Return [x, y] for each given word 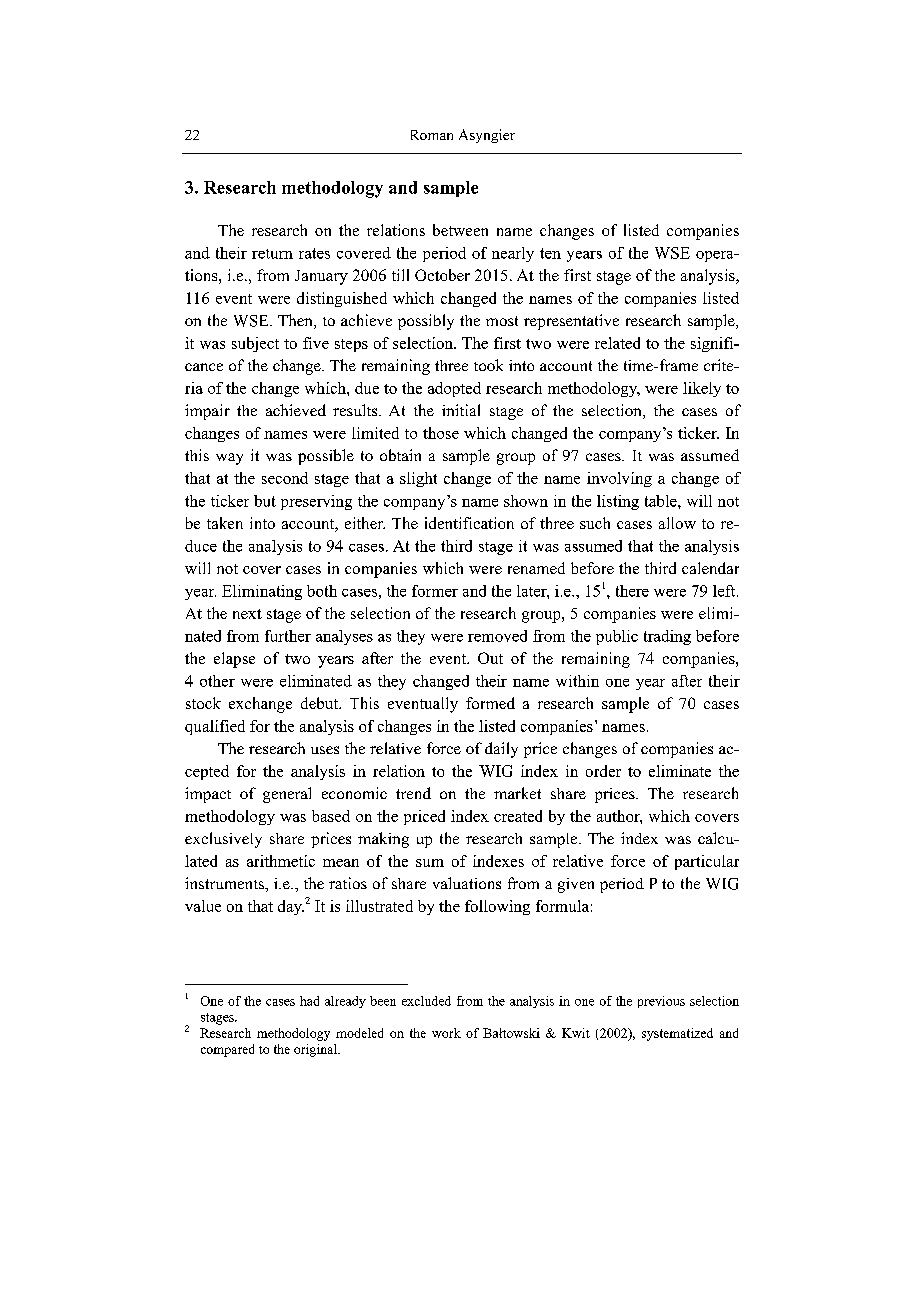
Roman [432, 135]
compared [227, 1050]
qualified [215, 727]
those [441, 433]
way [229, 459]
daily [501, 750]
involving [619, 479]
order [603, 771]
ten [550, 253]
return [272, 254]
